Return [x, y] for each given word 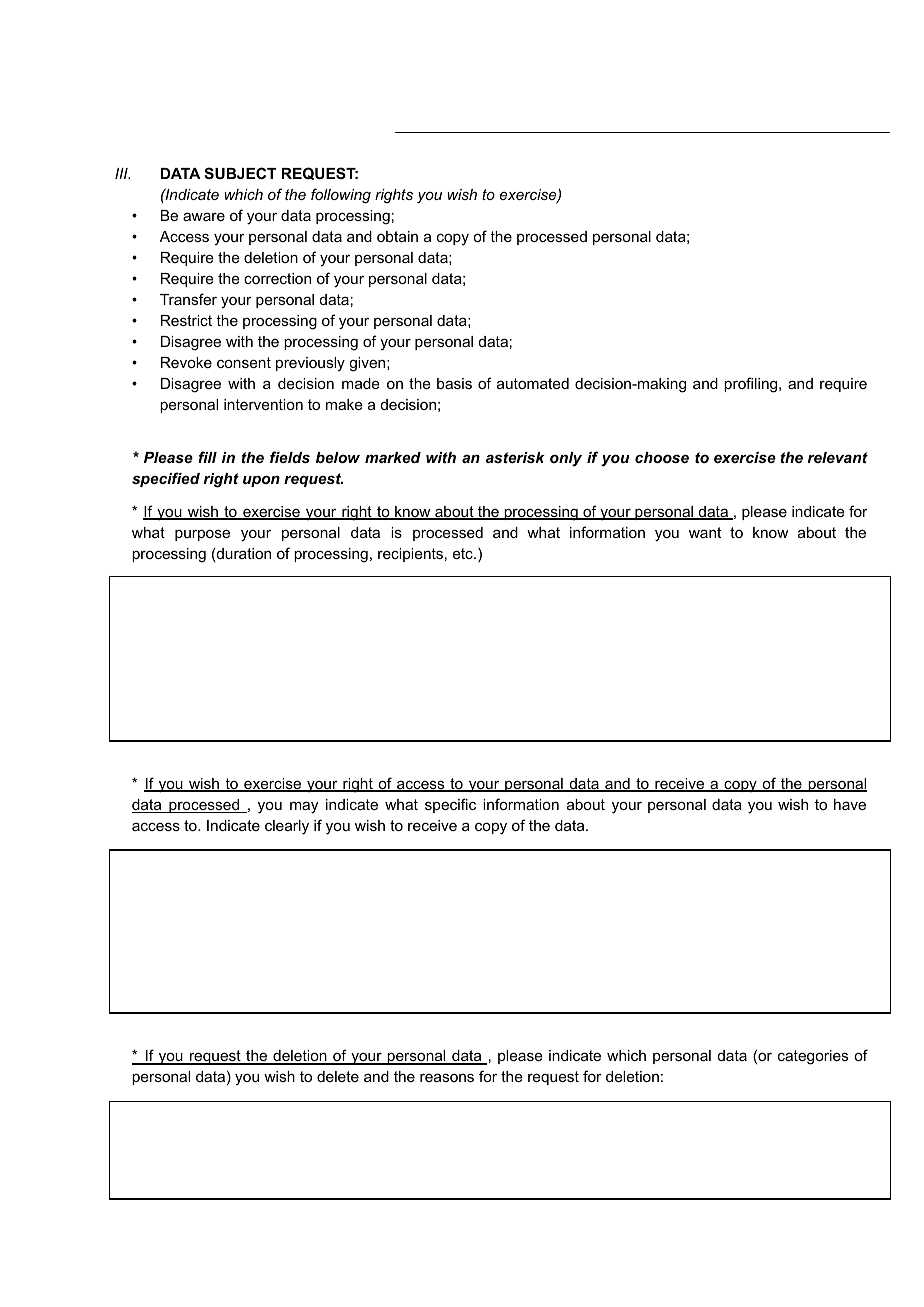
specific [450, 805]
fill [207, 457]
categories [813, 1057]
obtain [397, 236]
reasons [447, 1077]
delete [338, 1076]
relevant [838, 457]
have [850, 804]
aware [204, 216]
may [304, 807]
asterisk [515, 457]
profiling [752, 385]
